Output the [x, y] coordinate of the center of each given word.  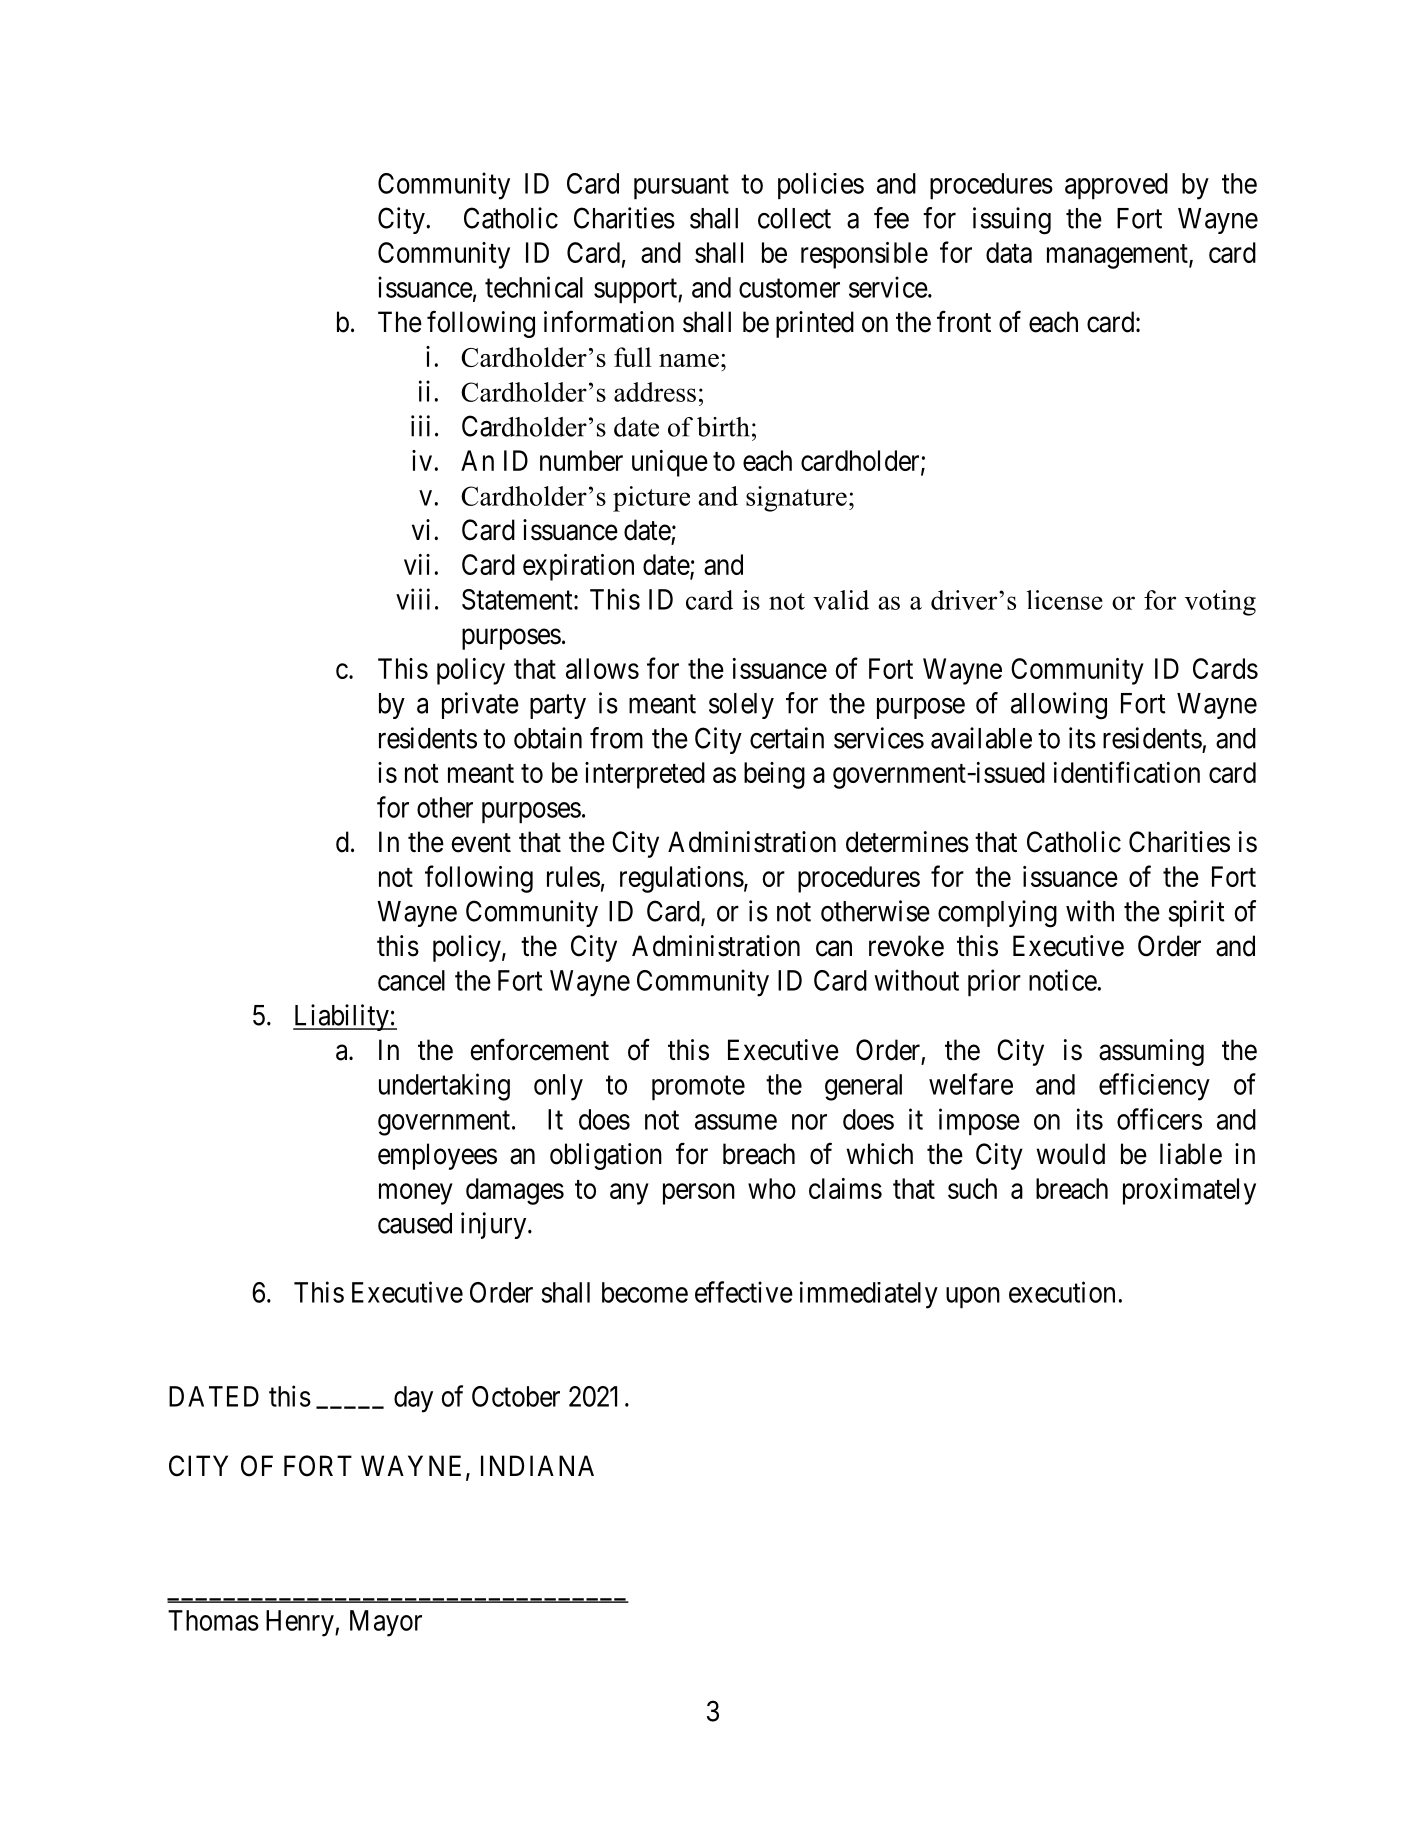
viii [413, 599]
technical [534, 287]
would [1070, 1154]
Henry [301, 1623]
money [416, 1194]
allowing [1059, 706]
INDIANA [537, 1465]
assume [736, 1122]
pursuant [681, 187]
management [1118, 256]
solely [741, 706]
